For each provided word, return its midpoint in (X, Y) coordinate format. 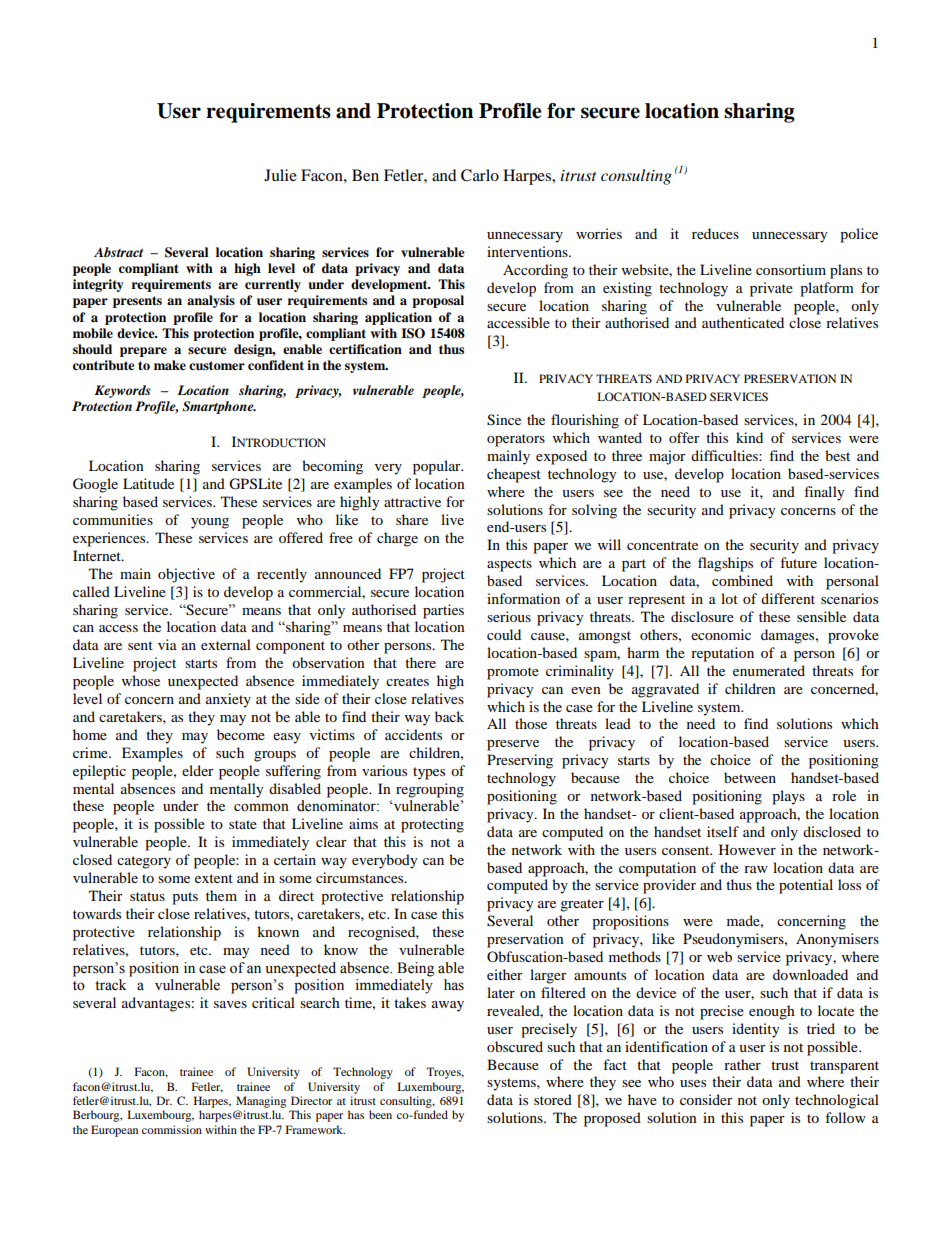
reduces (715, 233)
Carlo (480, 175)
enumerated (769, 670)
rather (742, 1064)
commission (172, 1129)
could (504, 634)
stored (553, 1099)
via (167, 644)
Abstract (118, 252)
